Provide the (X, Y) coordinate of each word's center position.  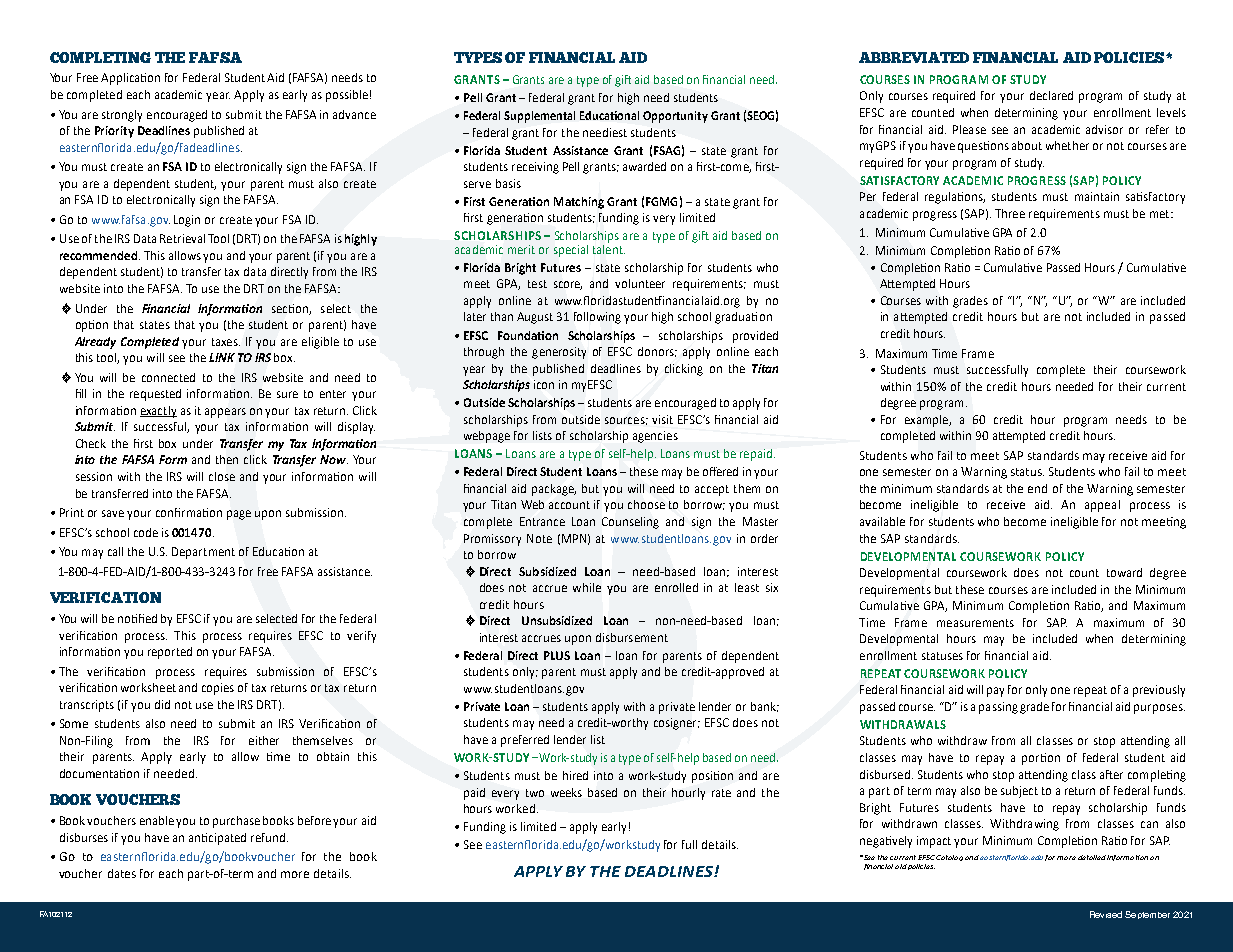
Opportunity (675, 117)
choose (646, 504)
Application (130, 79)
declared (1051, 95)
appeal (1102, 506)
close (222, 476)
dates (122, 873)
